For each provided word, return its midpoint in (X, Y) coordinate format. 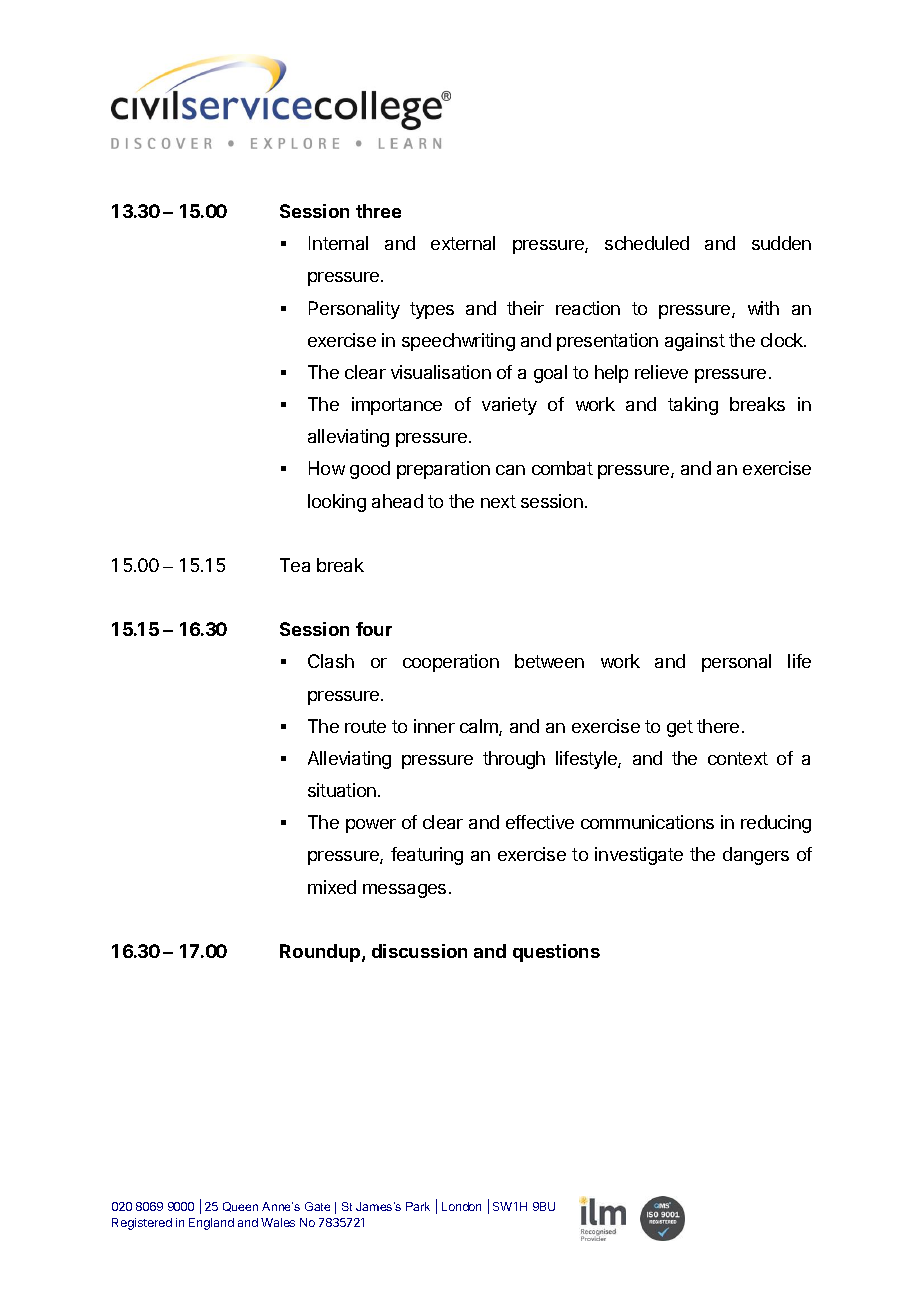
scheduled (647, 243)
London (461, 1206)
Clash (331, 661)
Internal (338, 243)
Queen (240, 1207)
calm (480, 727)
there (718, 726)
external (463, 243)
